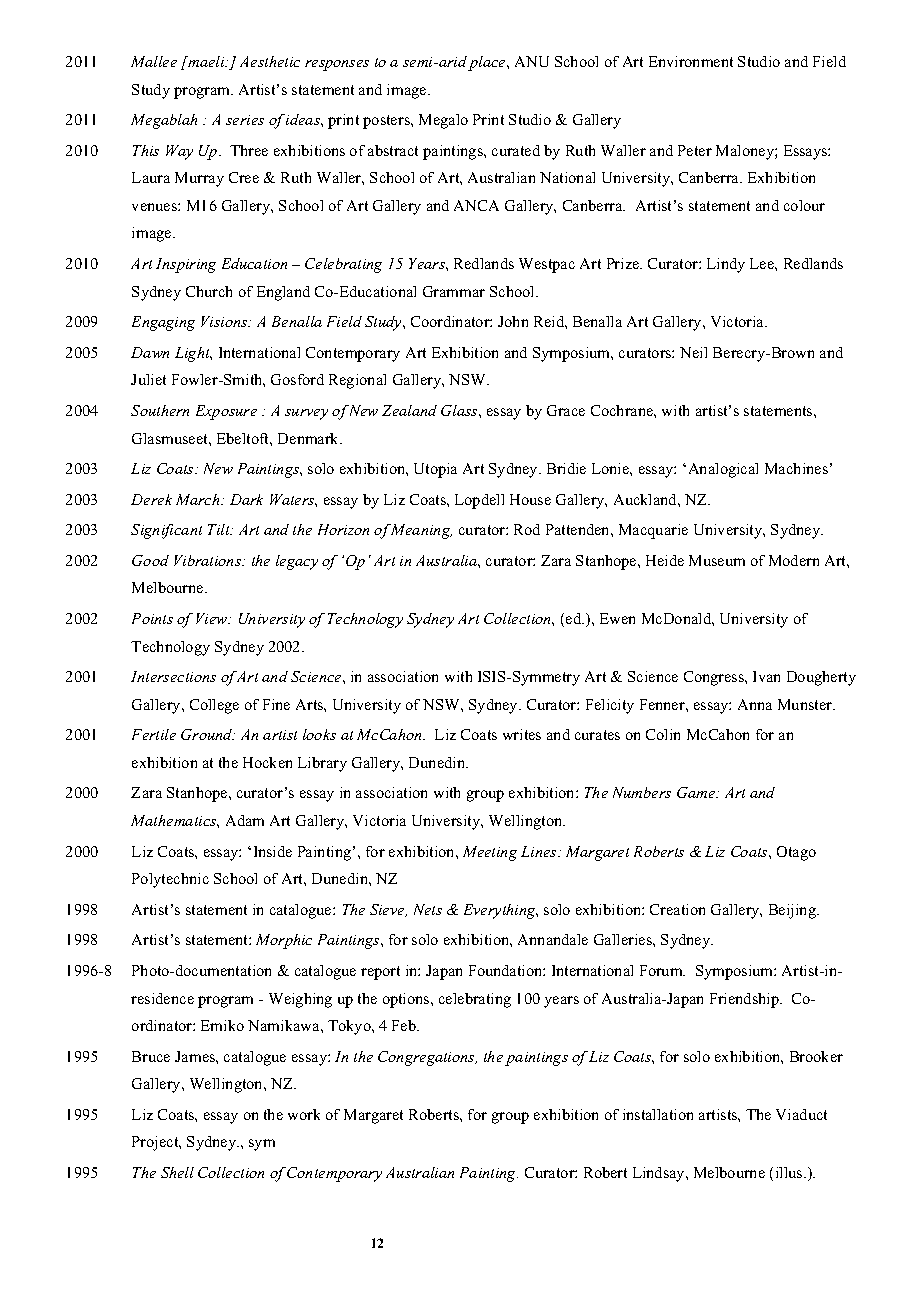 Image resolution: width=924 pixels, height=1308 pixels. I want to click on Glass, so click(460, 410).
